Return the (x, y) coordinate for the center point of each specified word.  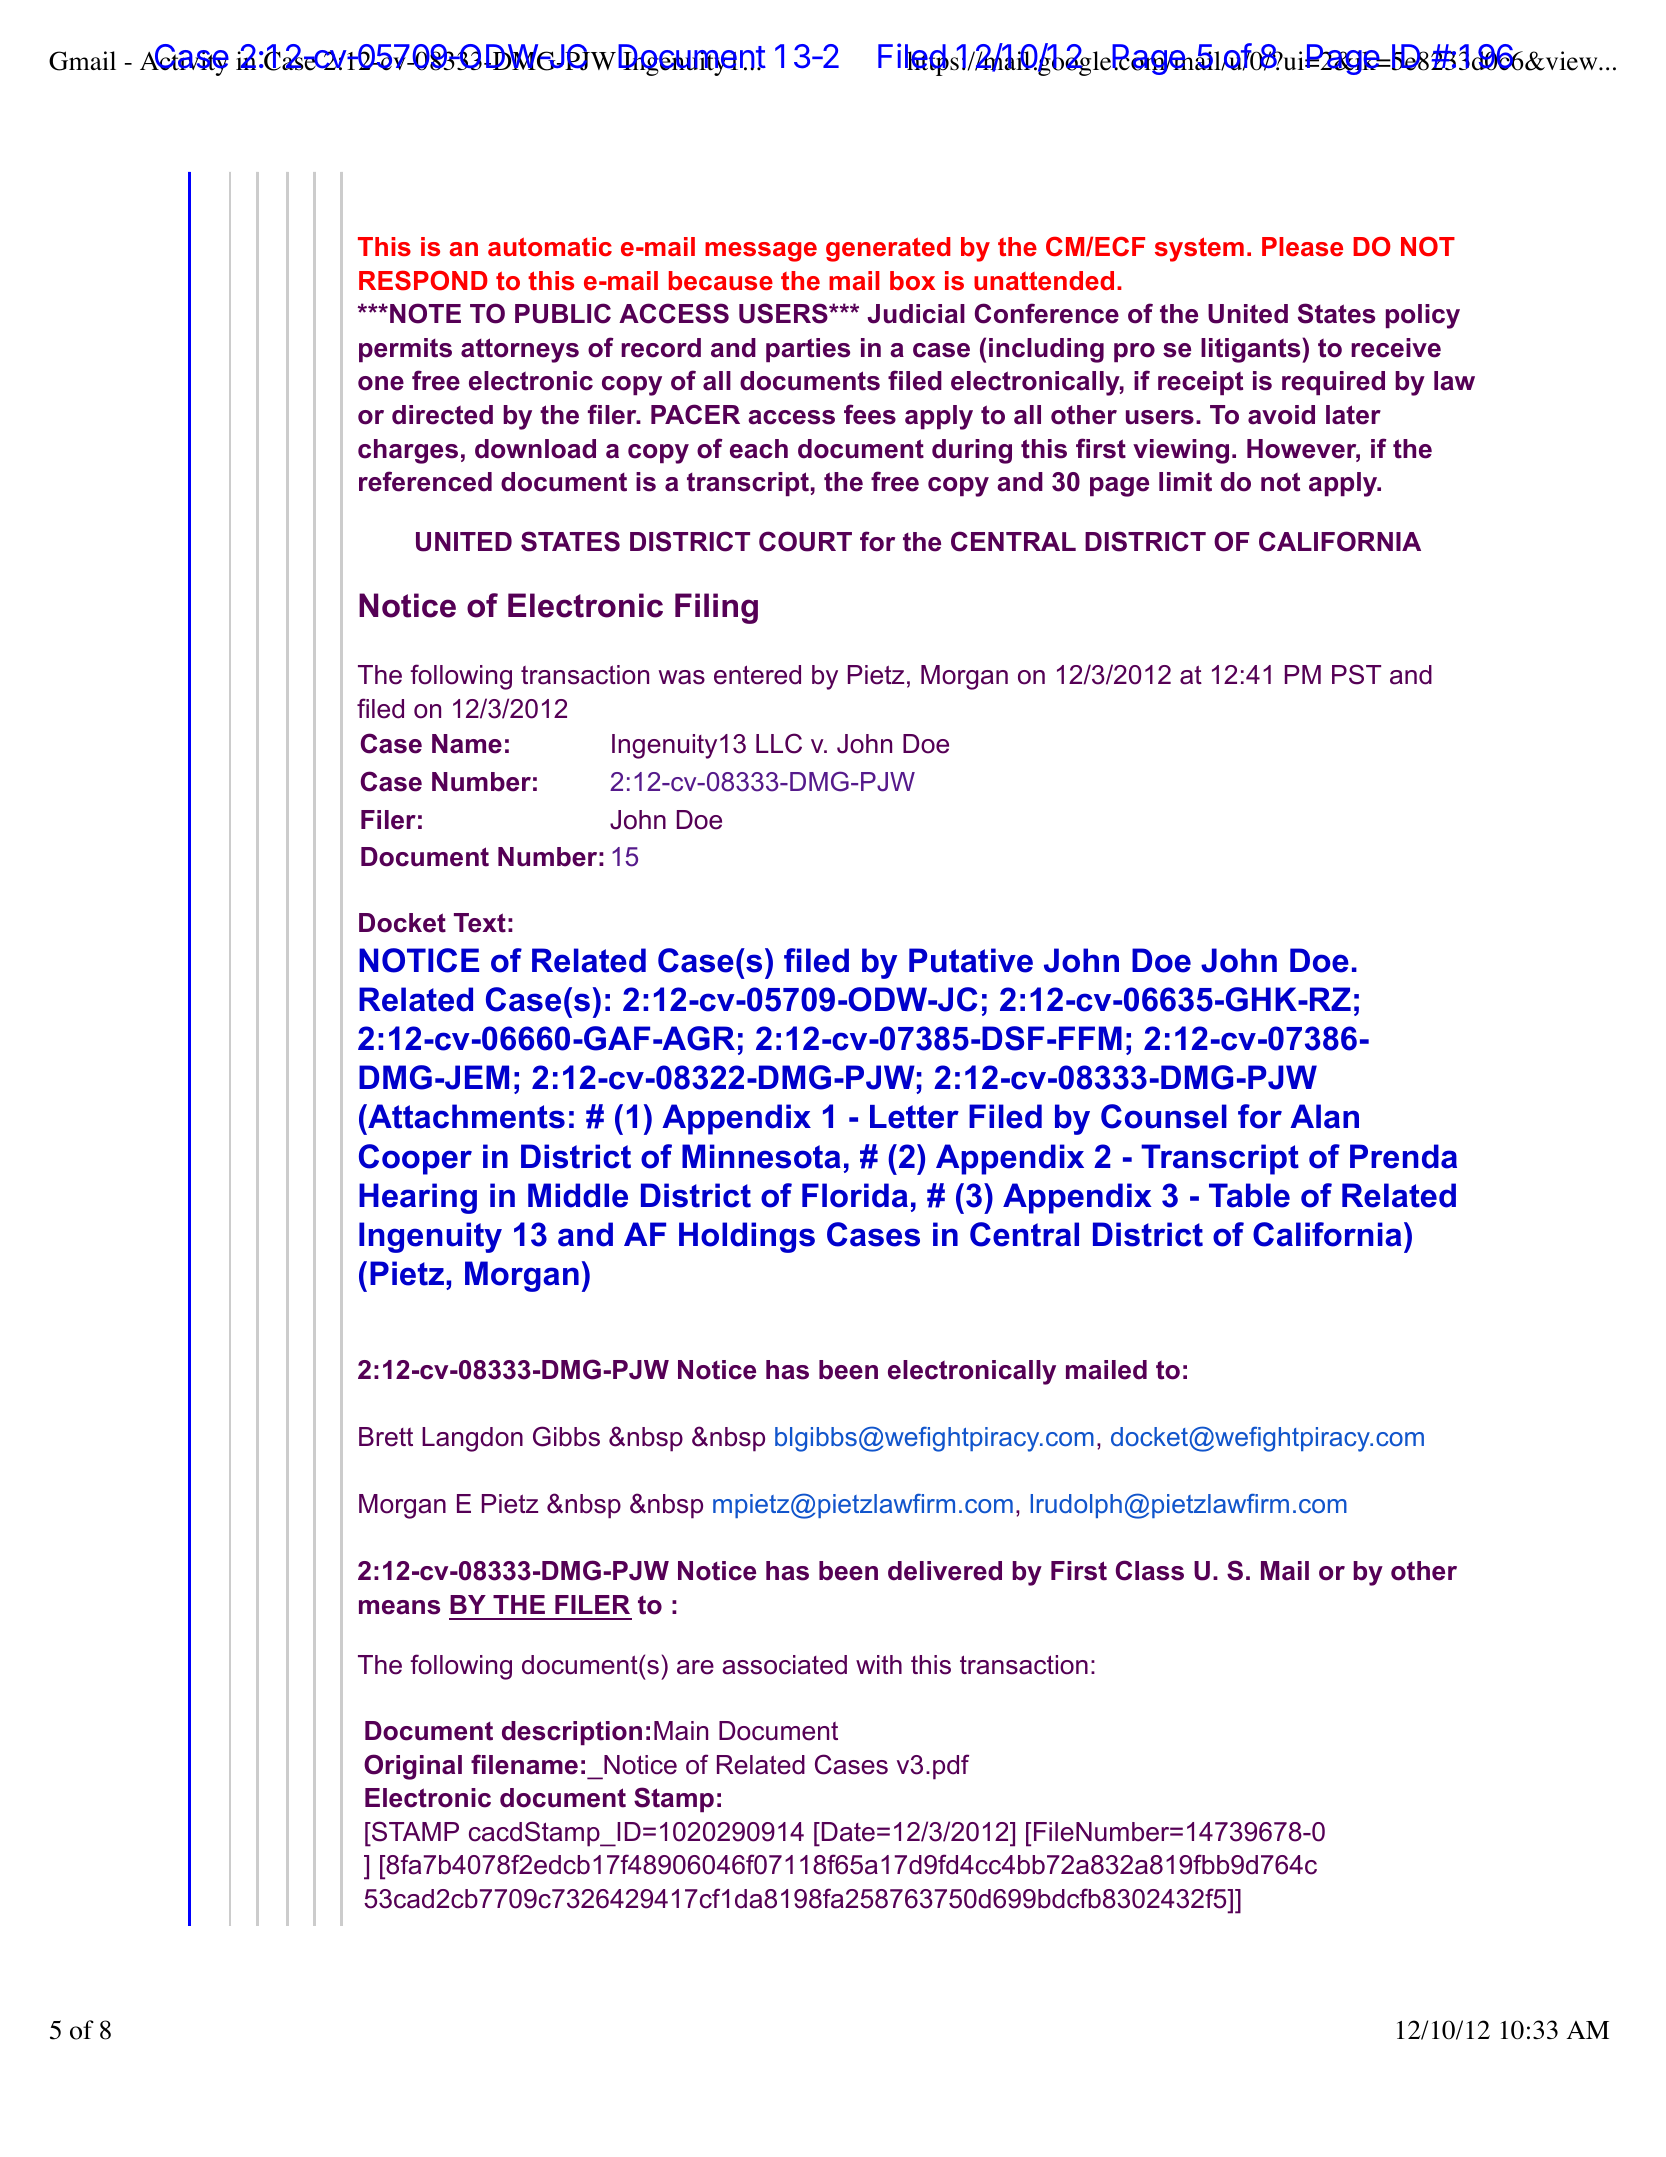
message (761, 252)
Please (1302, 247)
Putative (971, 960)
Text (480, 923)
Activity (184, 63)
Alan (1324, 1116)
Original (413, 1767)
